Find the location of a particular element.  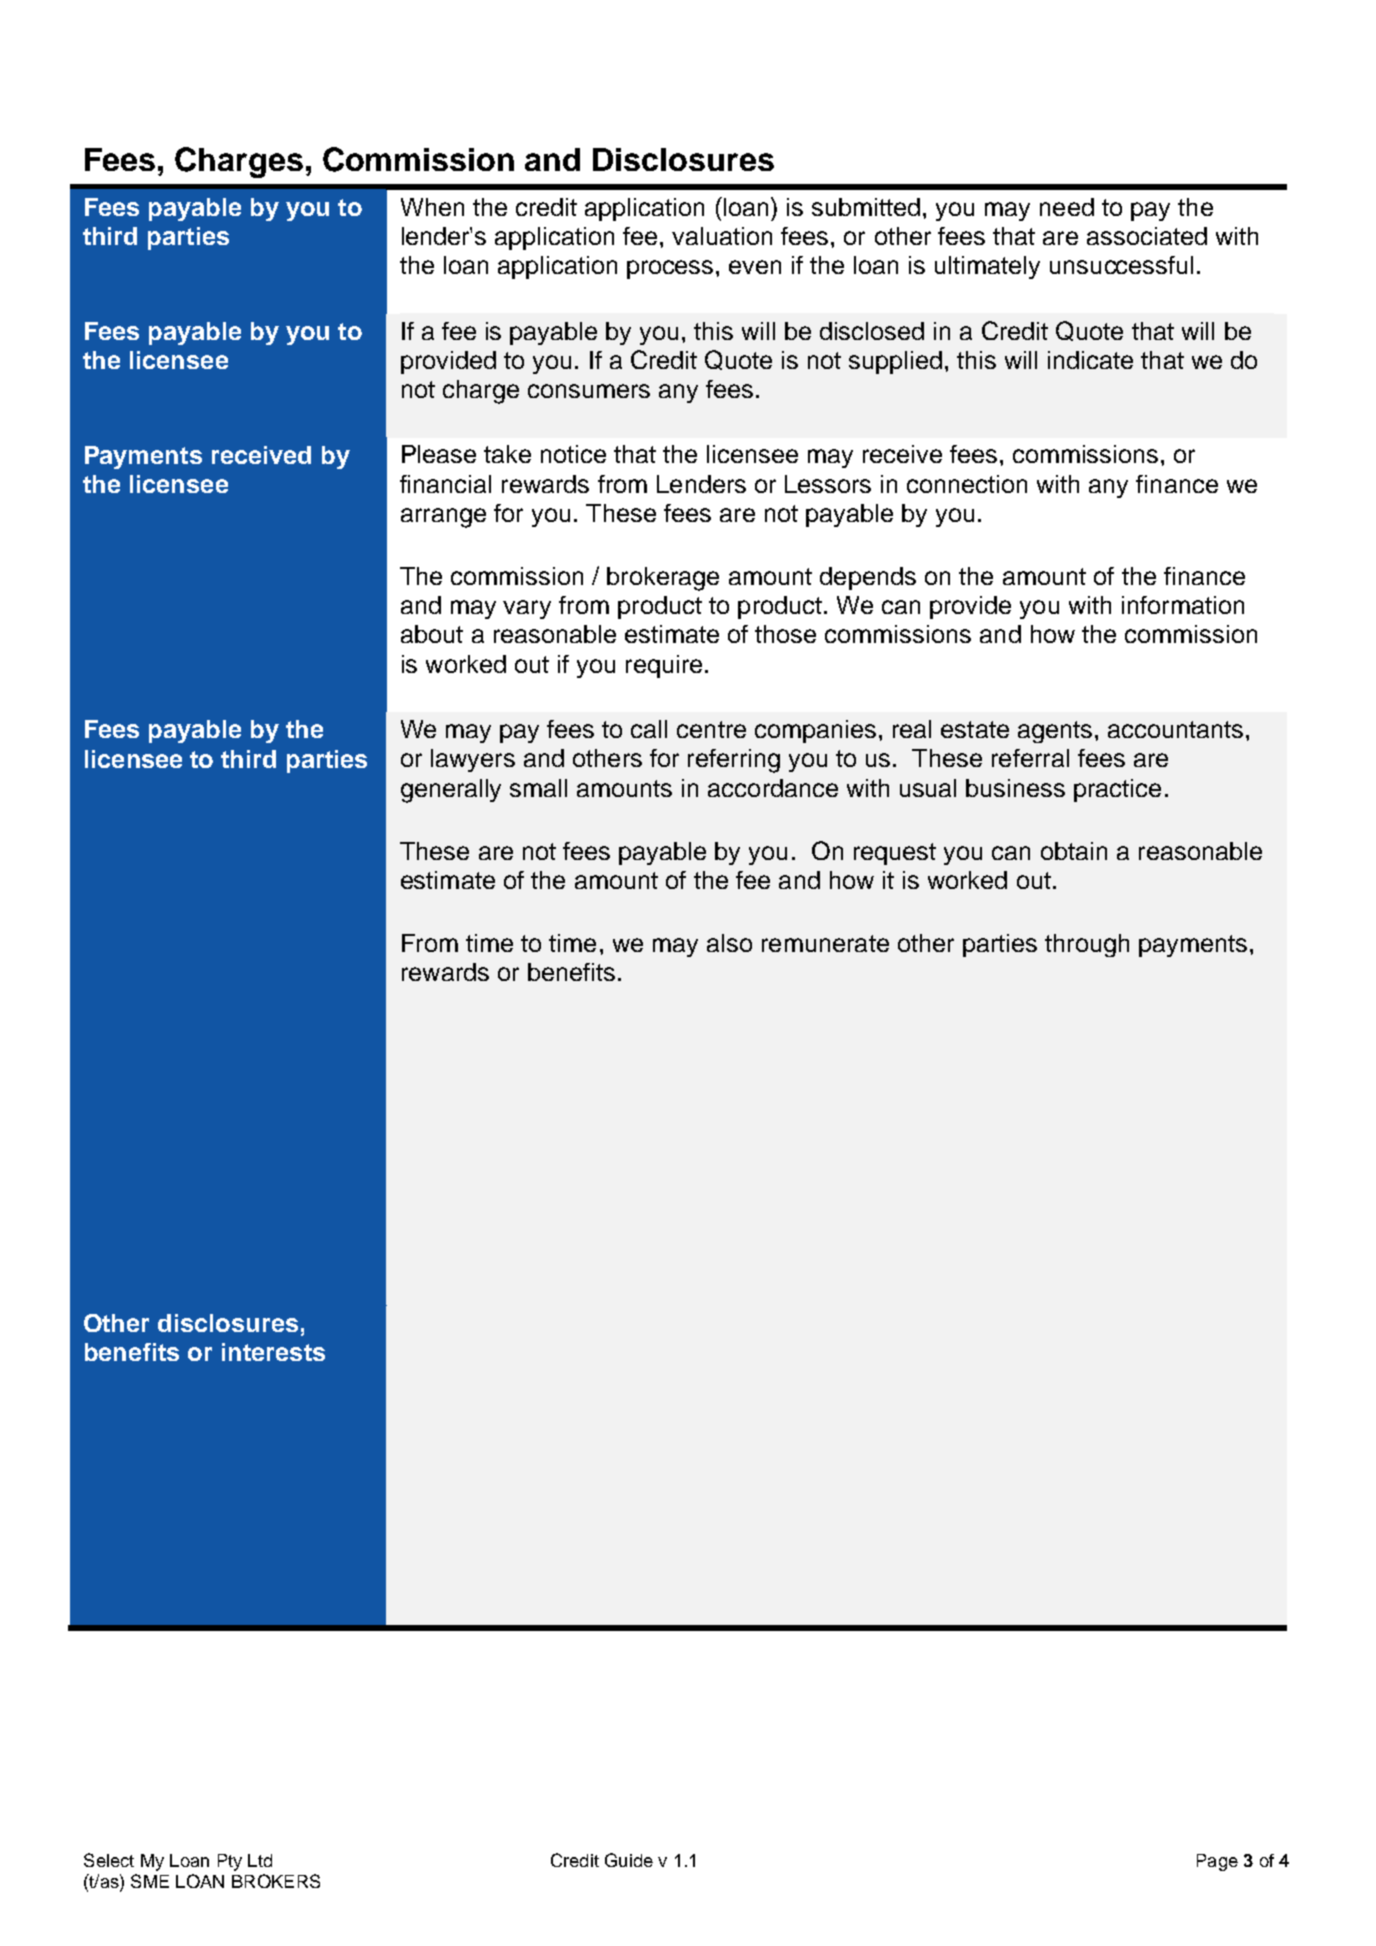

Pty is located at coordinates (230, 1862).
